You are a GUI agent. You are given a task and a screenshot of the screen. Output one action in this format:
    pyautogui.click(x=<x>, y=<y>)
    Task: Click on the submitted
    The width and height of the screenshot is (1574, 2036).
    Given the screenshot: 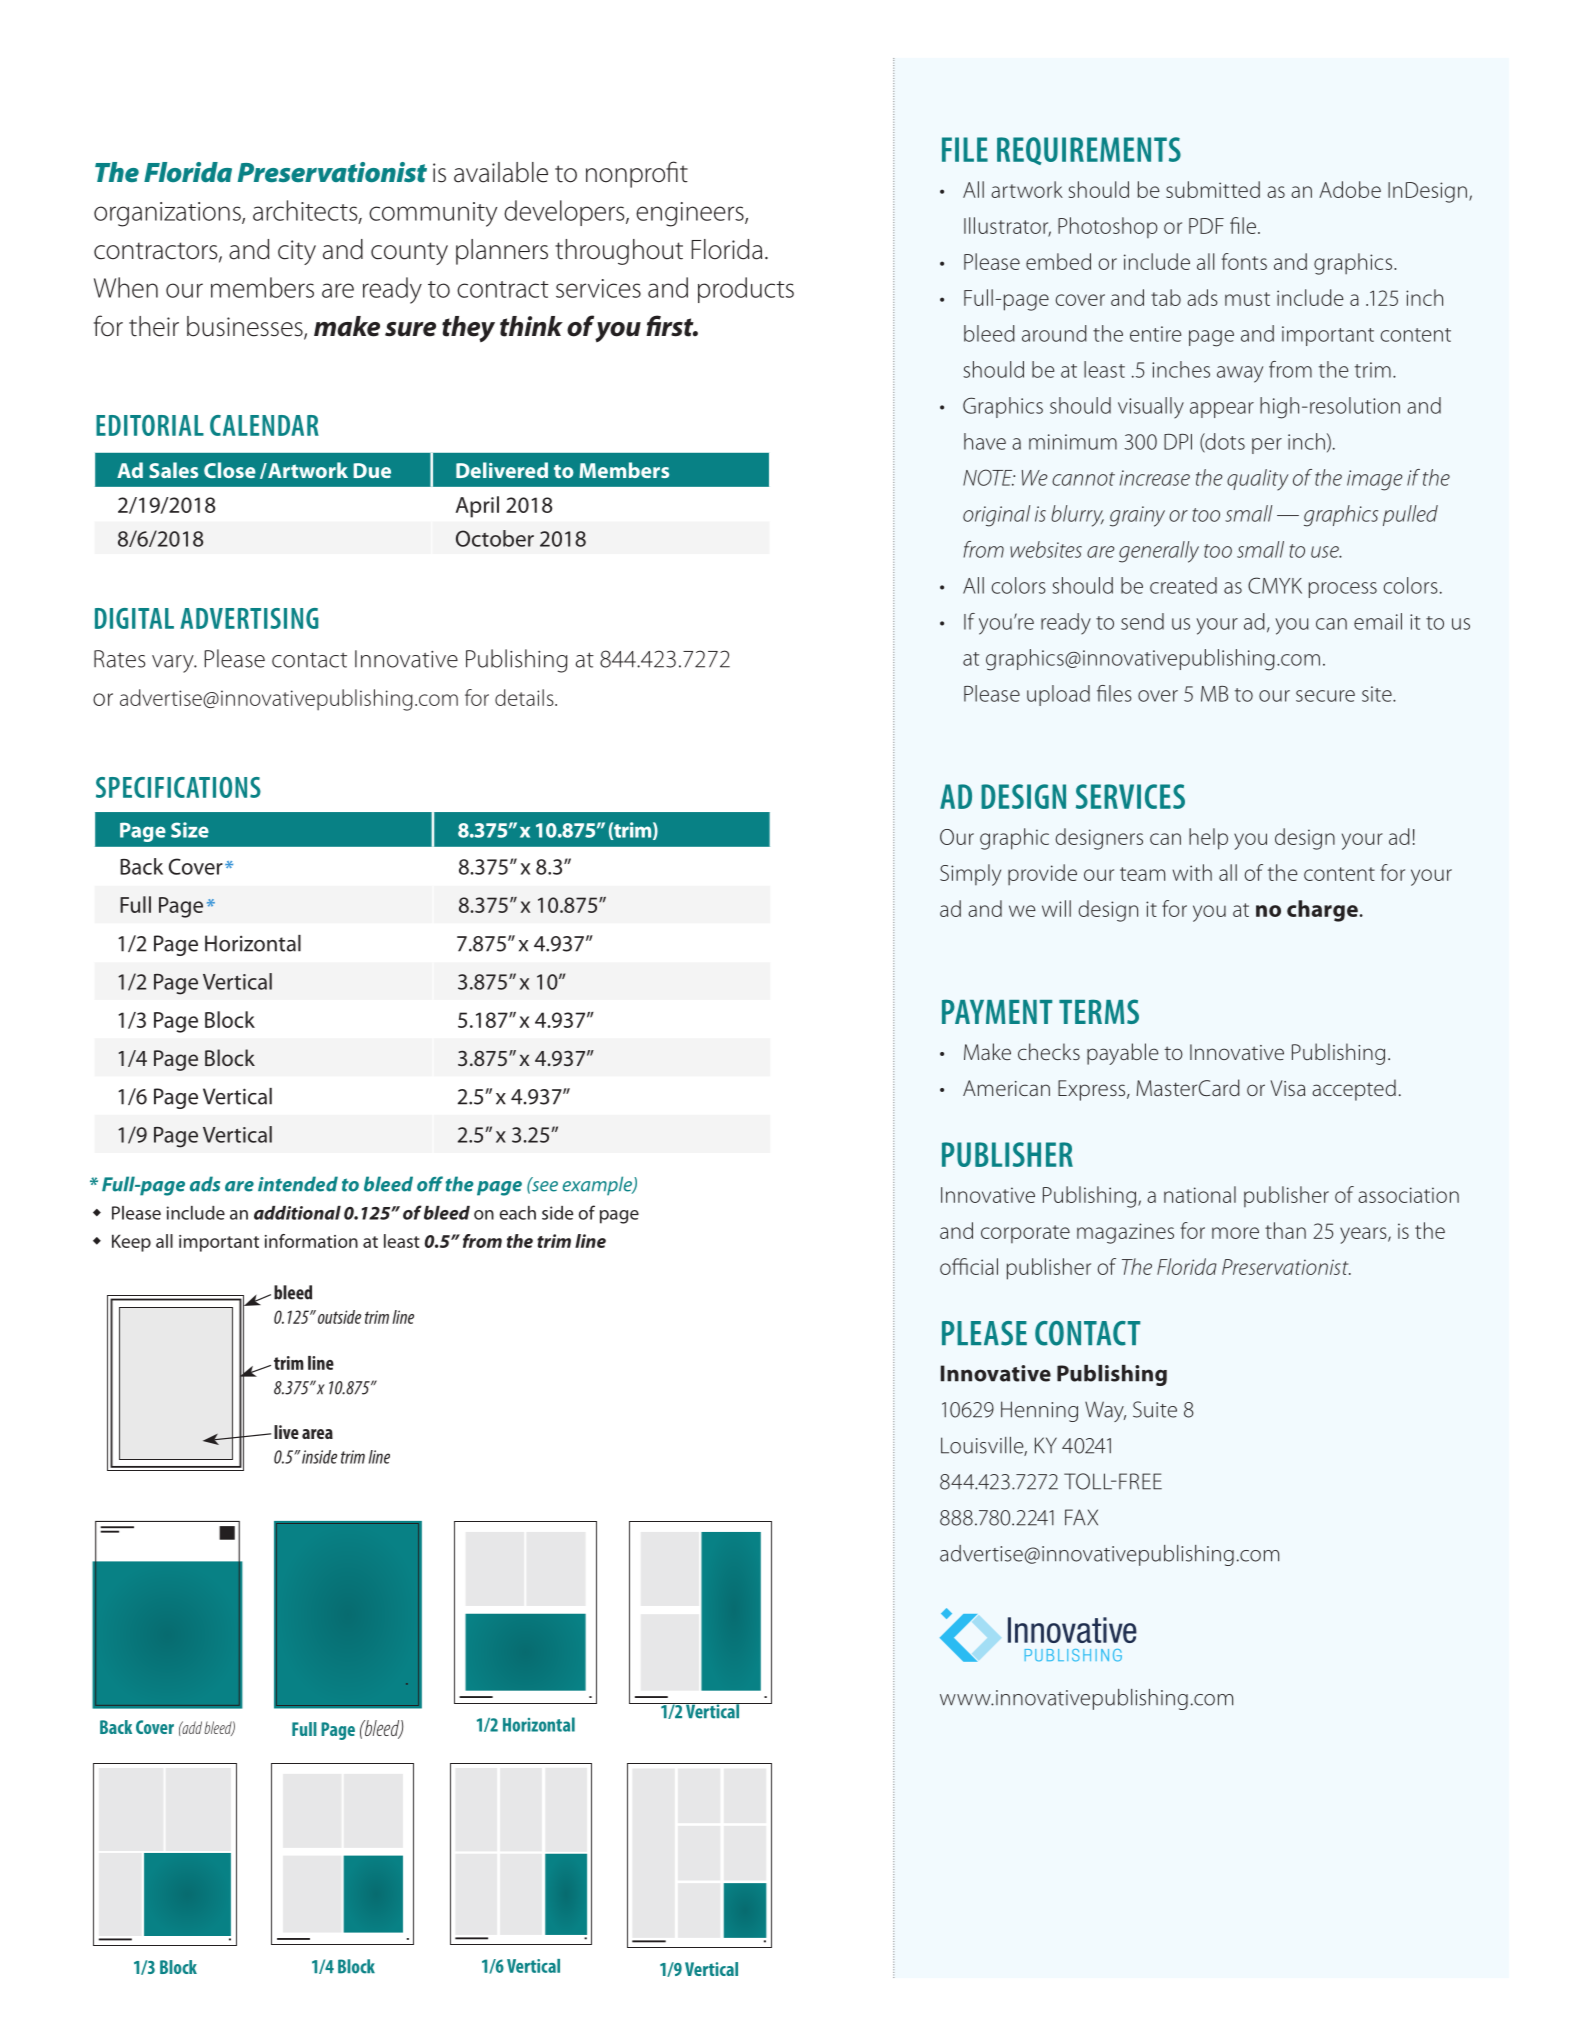 What is the action you would take?
    pyautogui.click(x=1213, y=189)
